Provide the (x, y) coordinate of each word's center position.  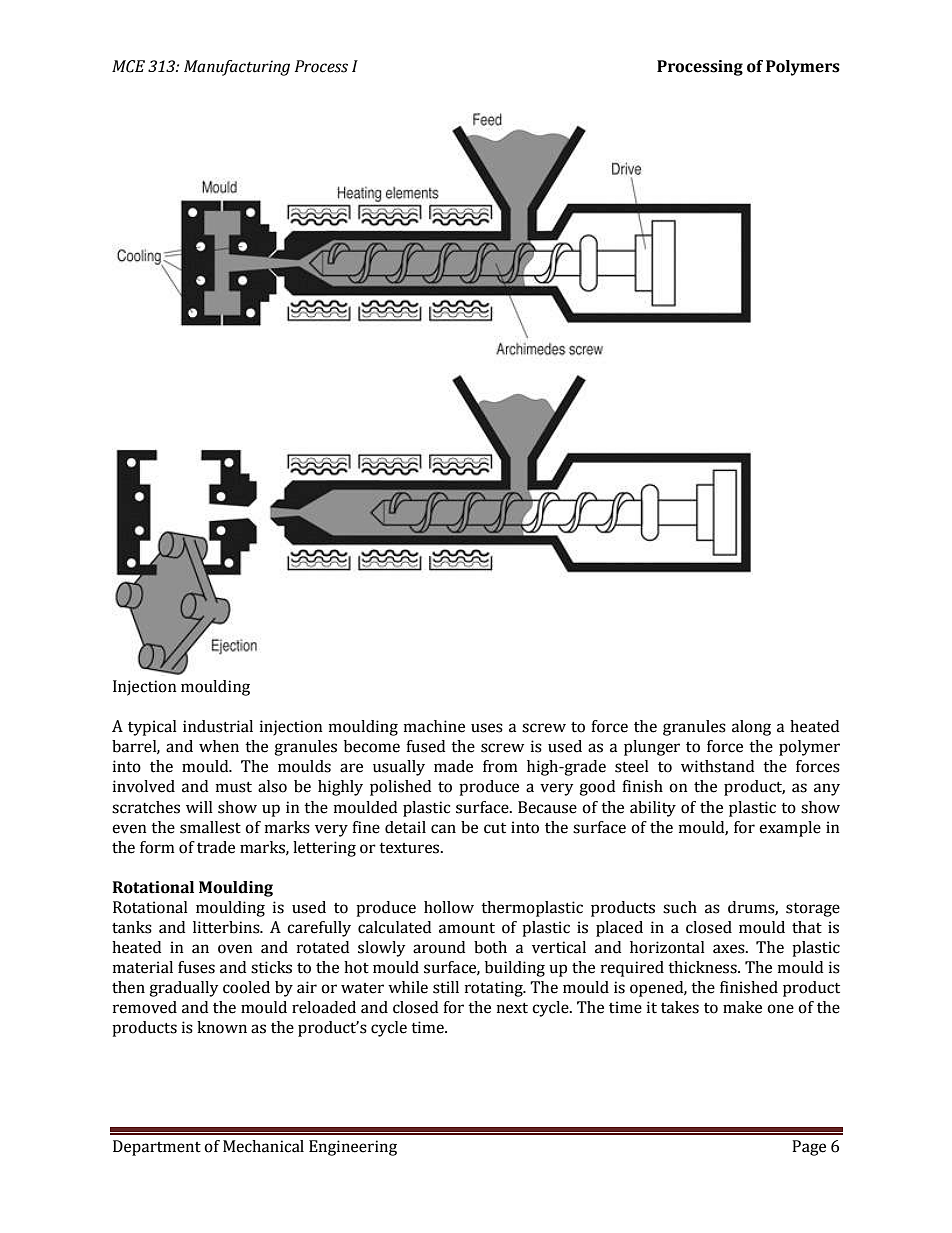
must (234, 787)
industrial (218, 726)
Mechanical (263, 1146)
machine (434, 726)
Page (809, 1148)
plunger (652, 748)
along (751, 728)
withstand (717, 766)
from (500, 766)
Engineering (353, 1148)
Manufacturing (237, 68)
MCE (128, 66)
